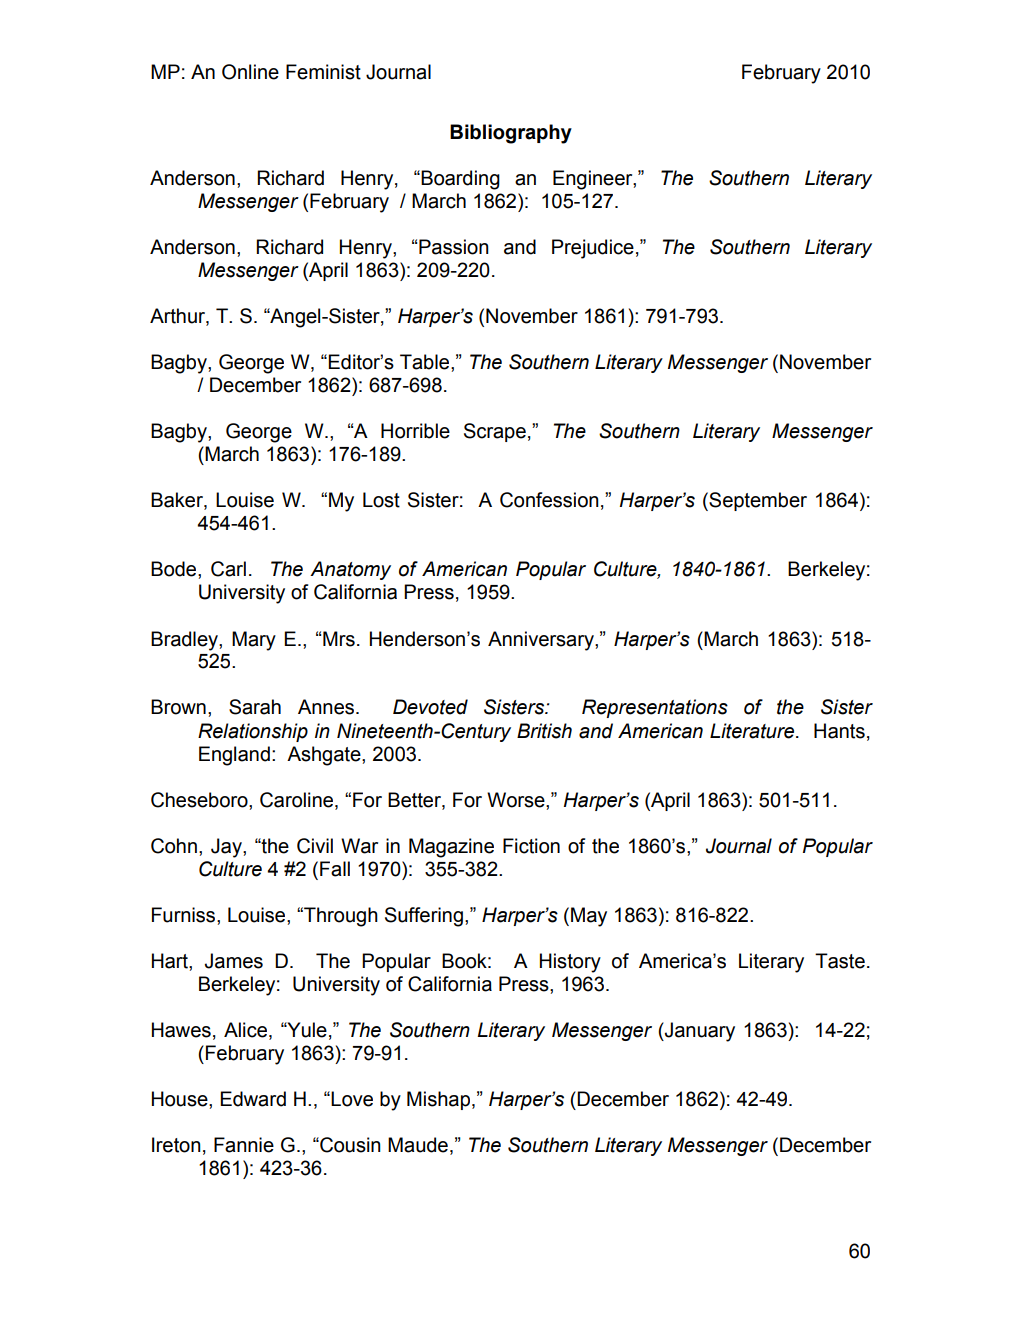 This screenshot has width=1021, height=1322. I want to click on Anniversary, so click(542, 641).
